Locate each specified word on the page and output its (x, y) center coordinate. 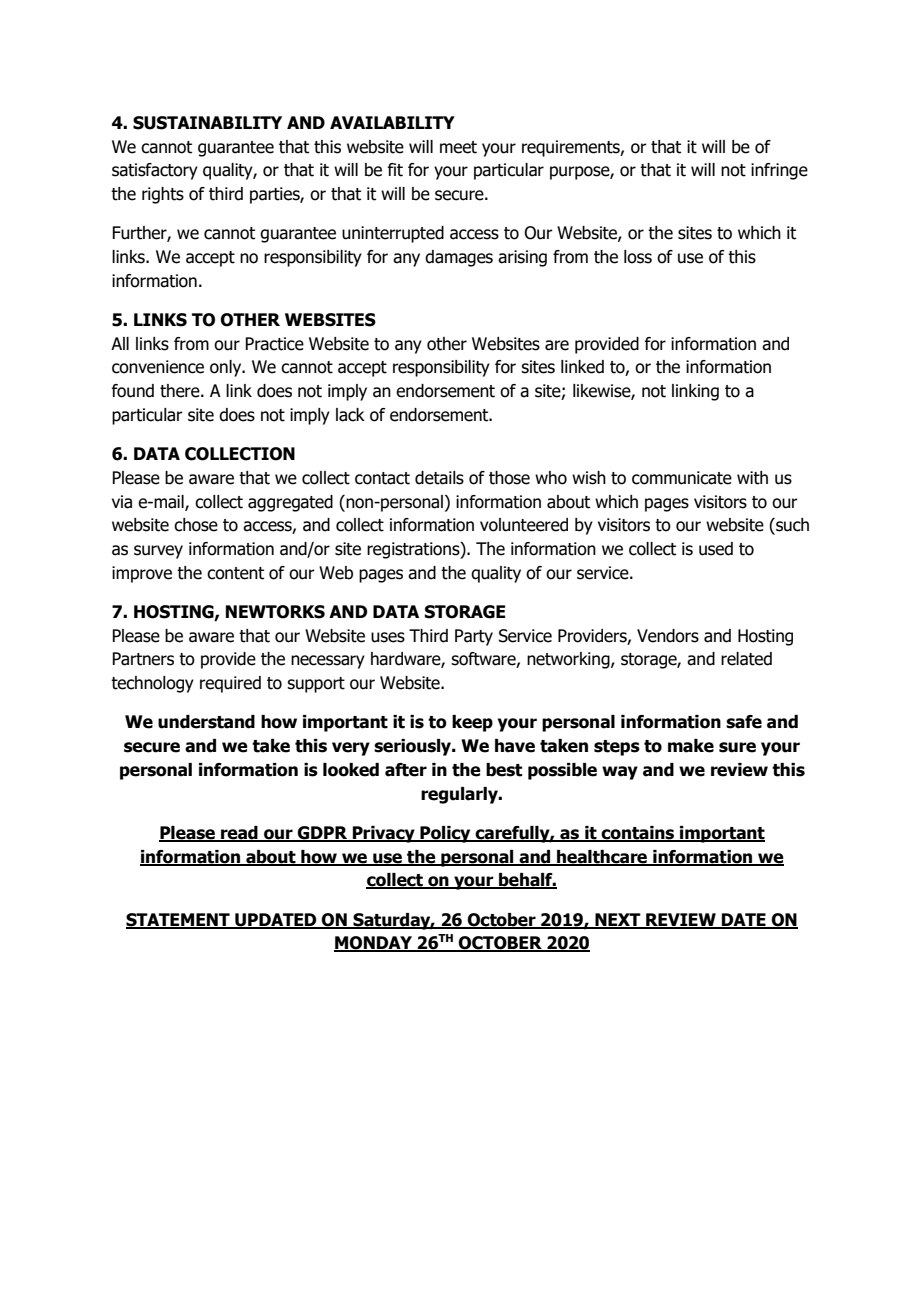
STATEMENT (179, 920)
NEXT (618, 920)
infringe (779, 171)
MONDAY (374, 944)
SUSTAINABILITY (207, 123)
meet (458, 147)
